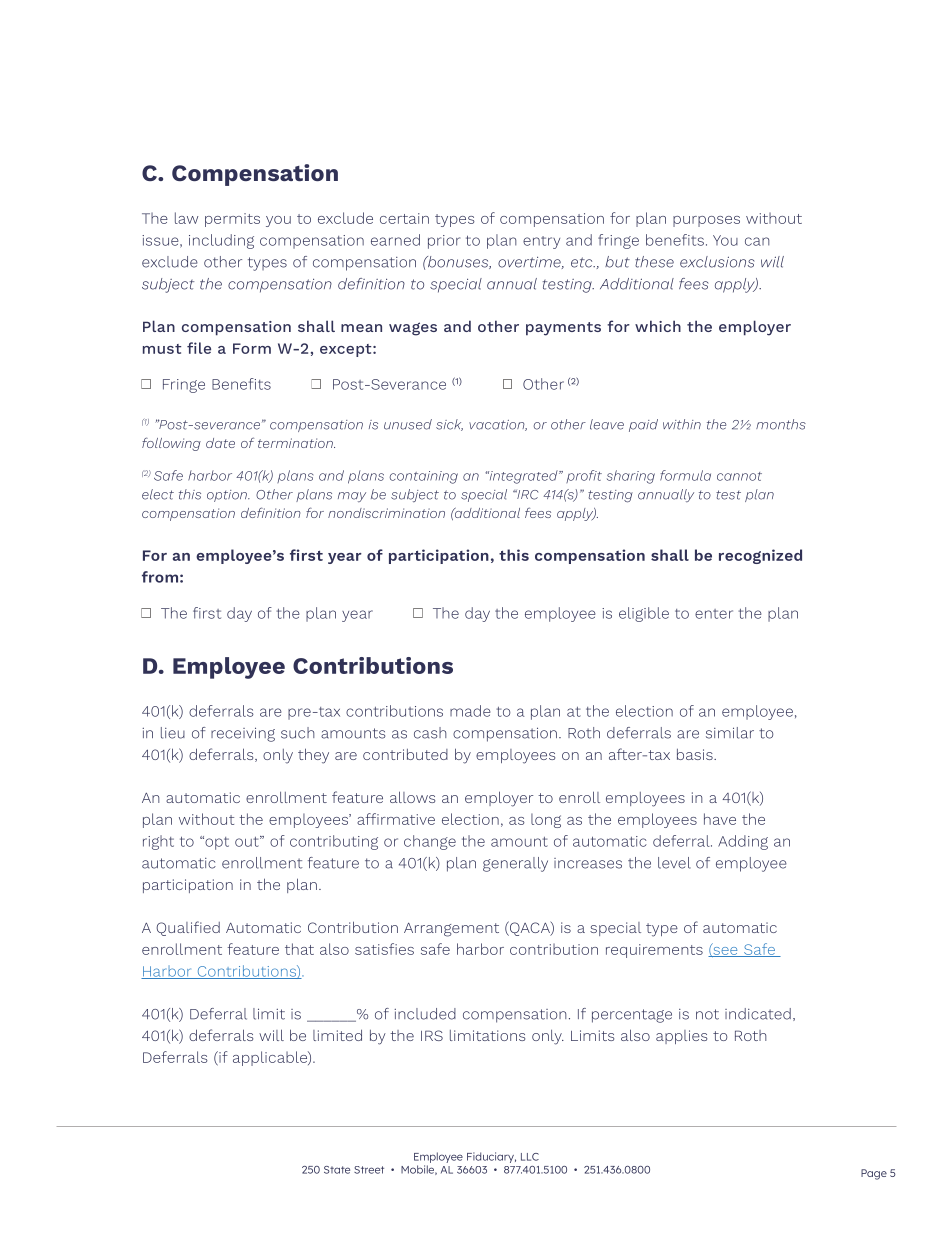 The image size is (952, 1233). Describe the element at coordinates (760, 556) in the screenshot. I see `recognized` at that location.
